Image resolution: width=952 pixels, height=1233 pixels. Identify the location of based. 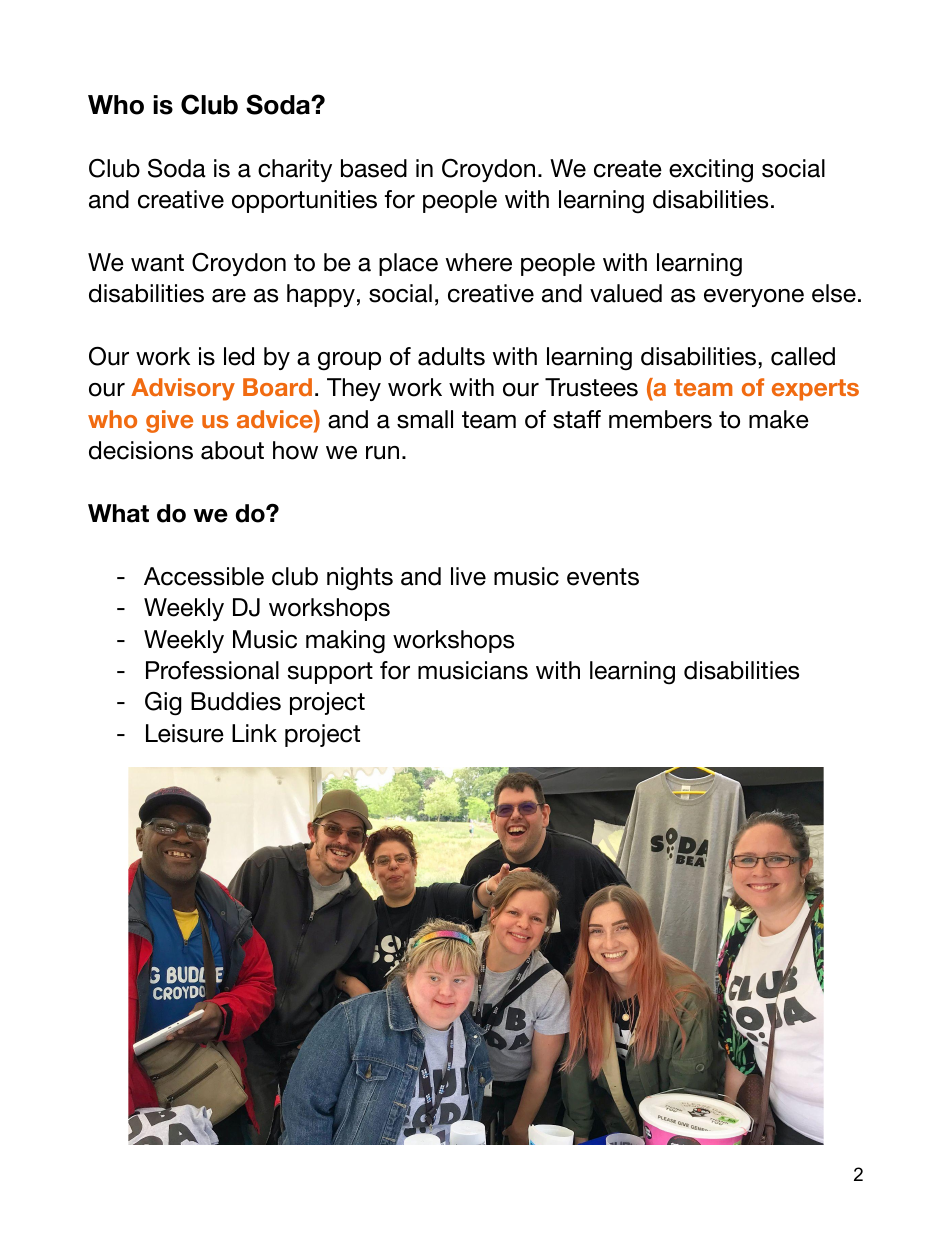
(374, 168).
